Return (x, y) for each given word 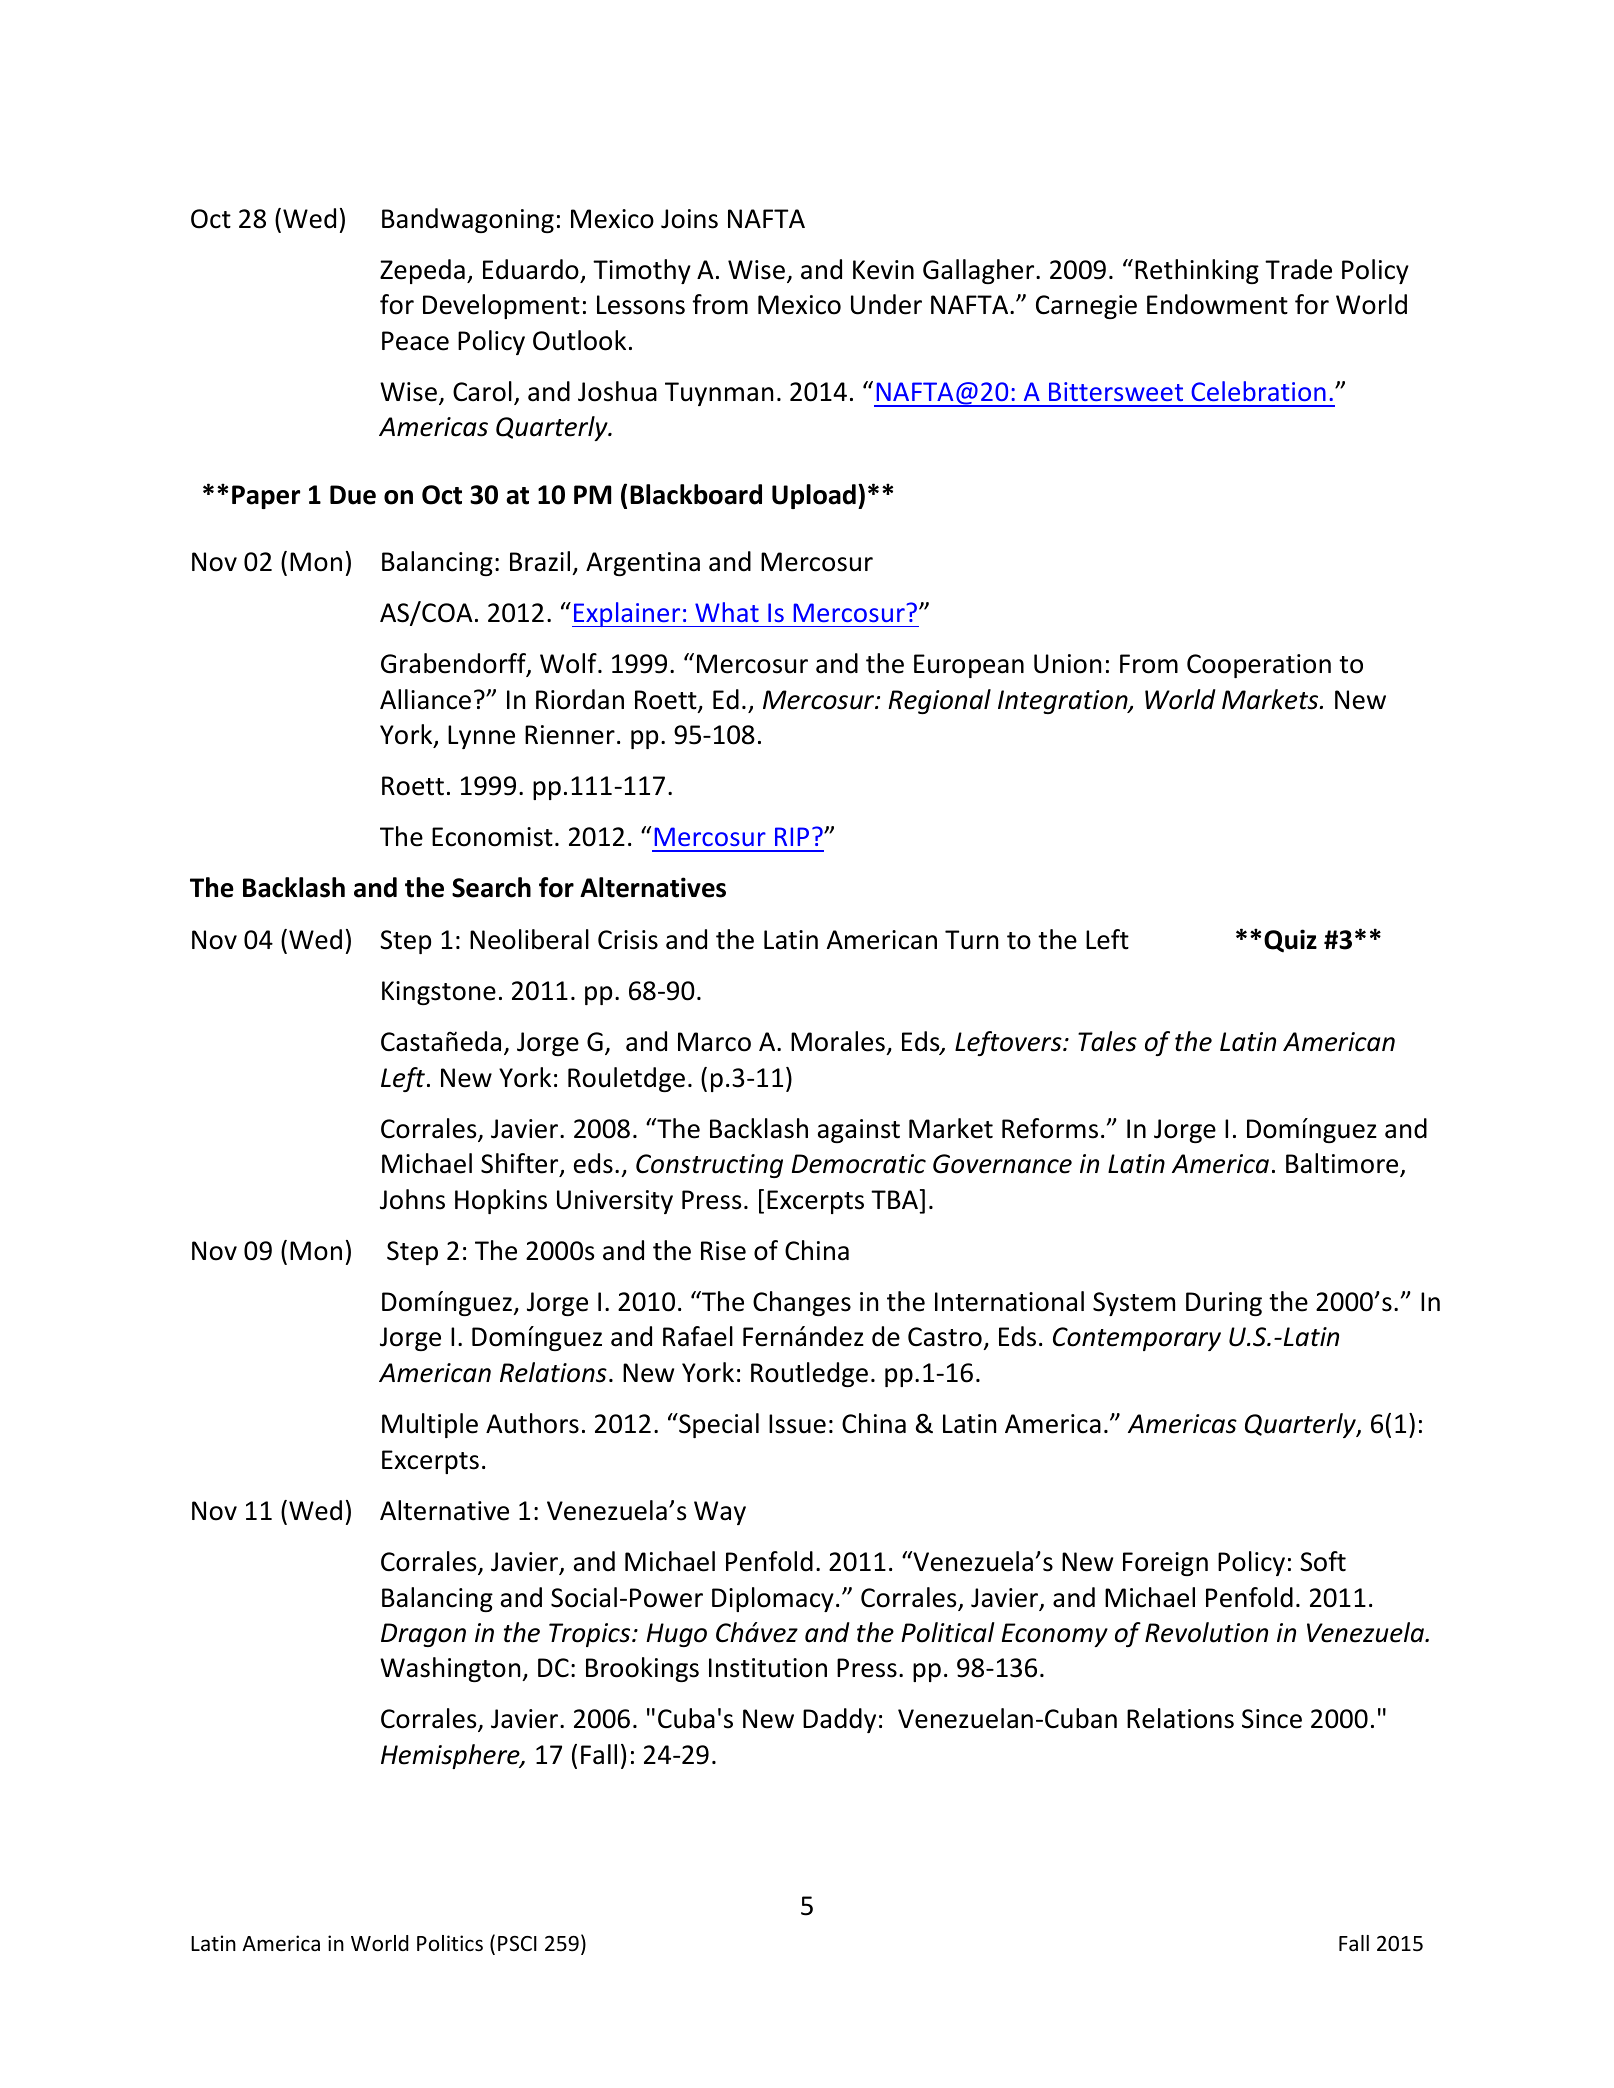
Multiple (430, 1425)
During (1224, 1304)
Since (1272, 1719)
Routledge (809, 1374)
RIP (792, 836)
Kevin (883, 270)
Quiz (1290, 941)
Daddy (839, 1720)
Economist (492, 837)
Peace (415, 341)
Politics (450, 1943)
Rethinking (1197, 271)
